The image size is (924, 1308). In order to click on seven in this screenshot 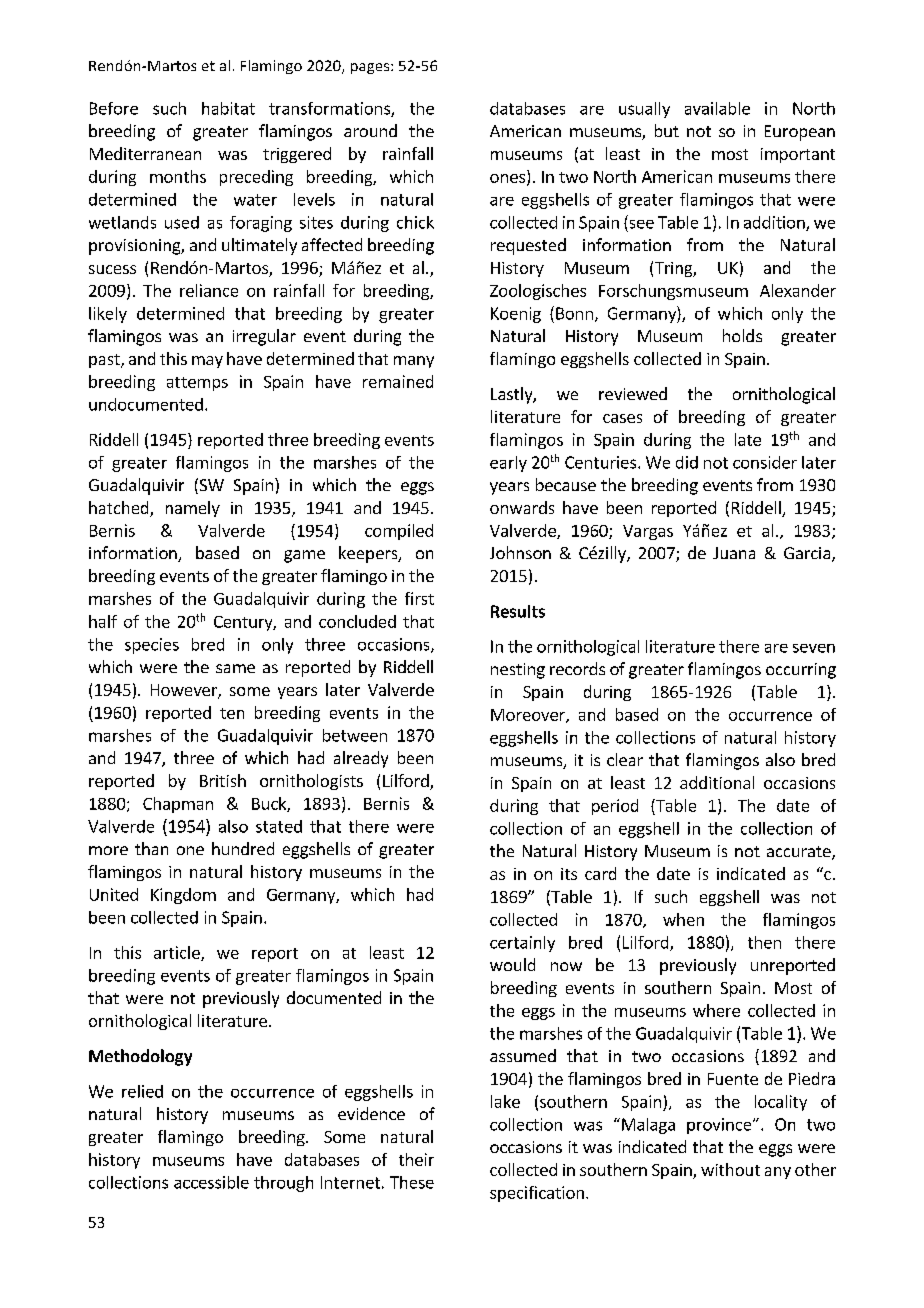, I will do `click(814, 648)`.
